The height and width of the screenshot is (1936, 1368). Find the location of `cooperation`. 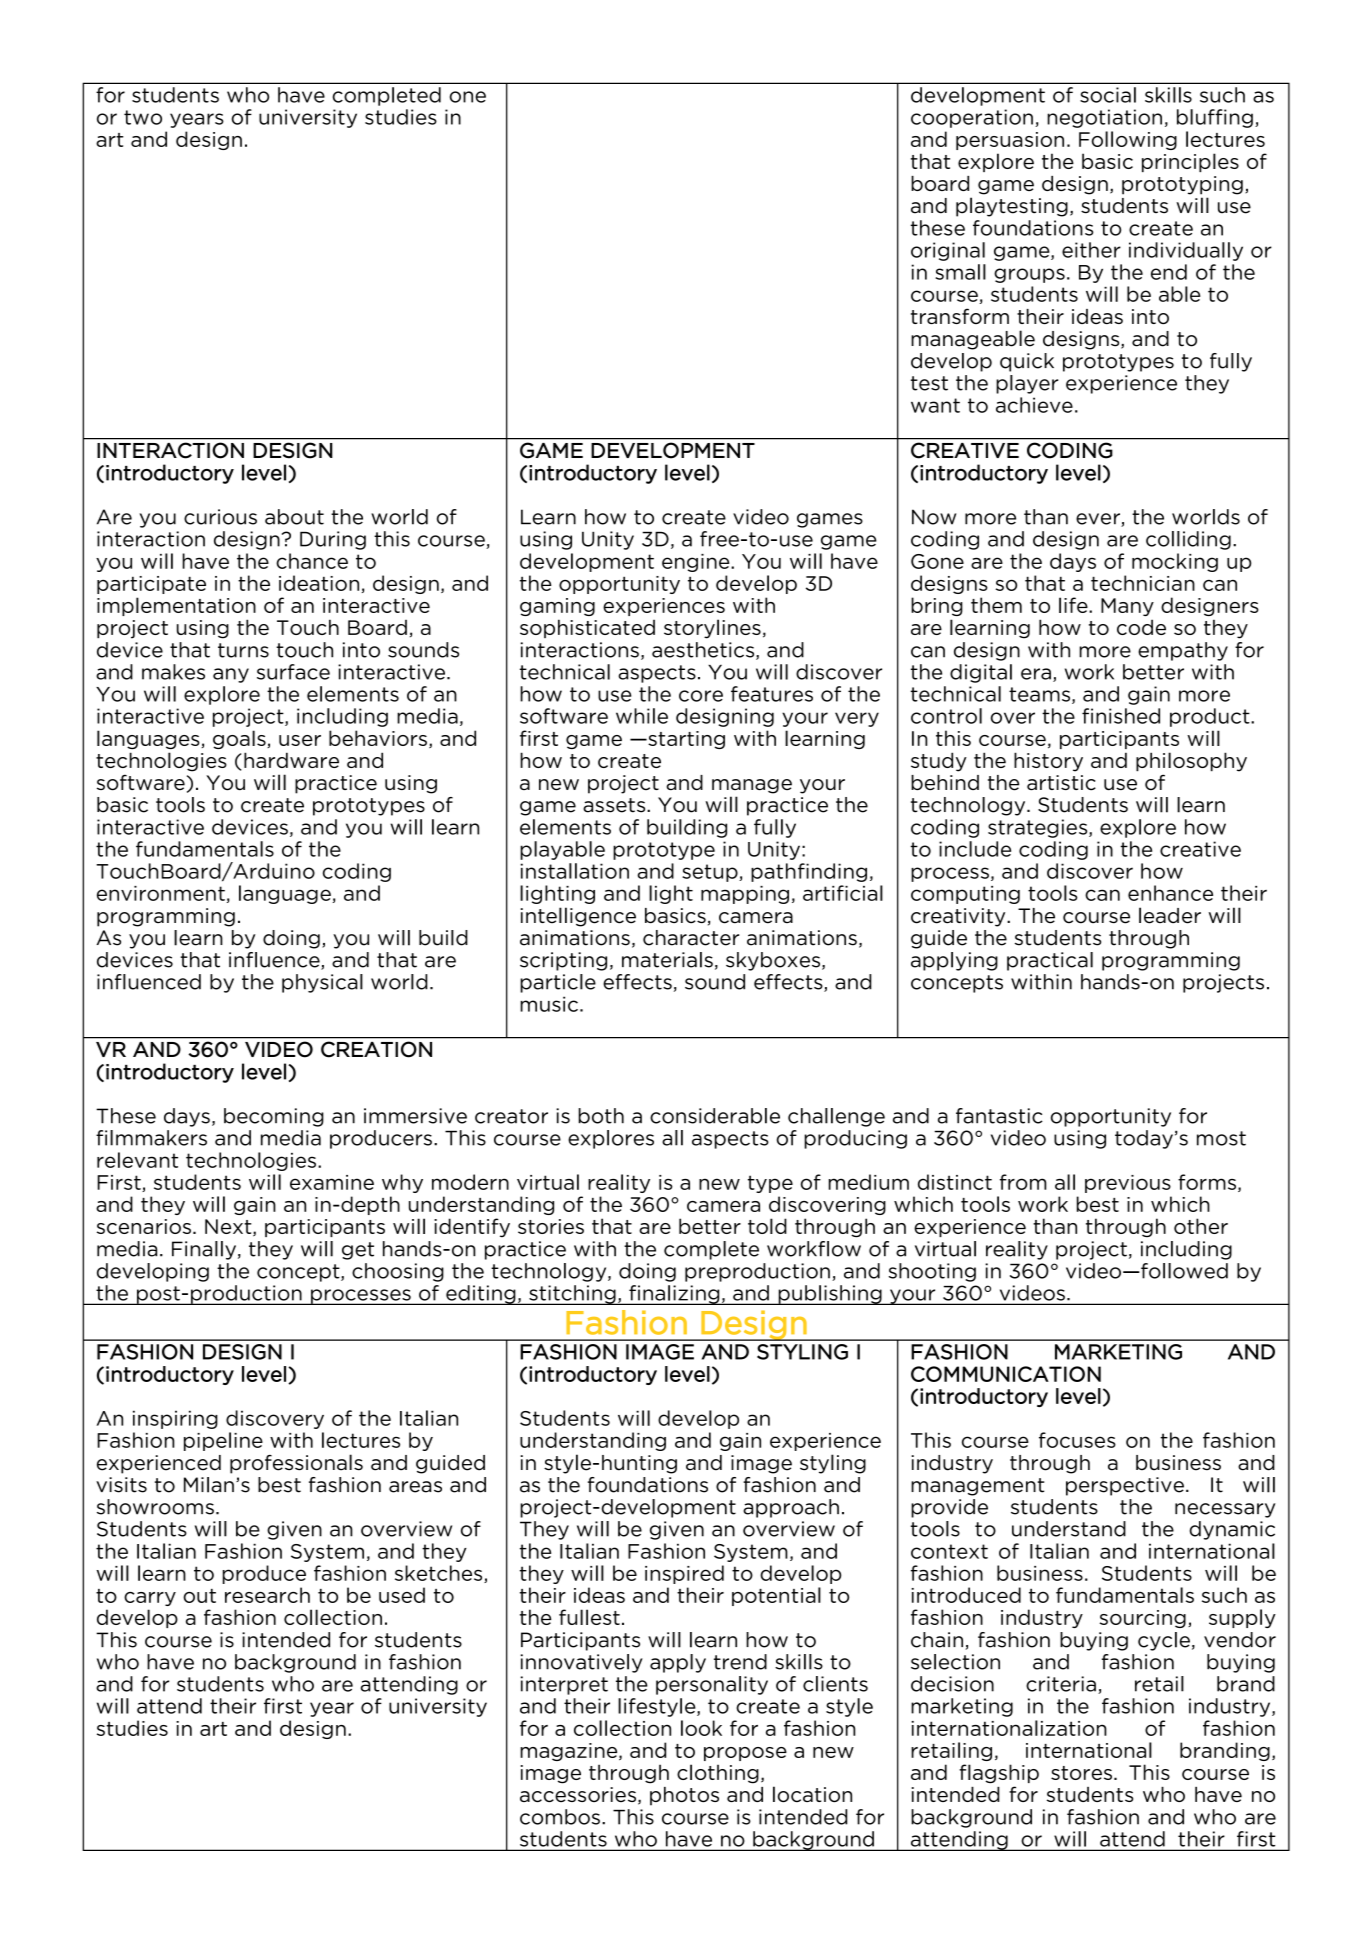

cooperation is located at coordinates (972, 118).
